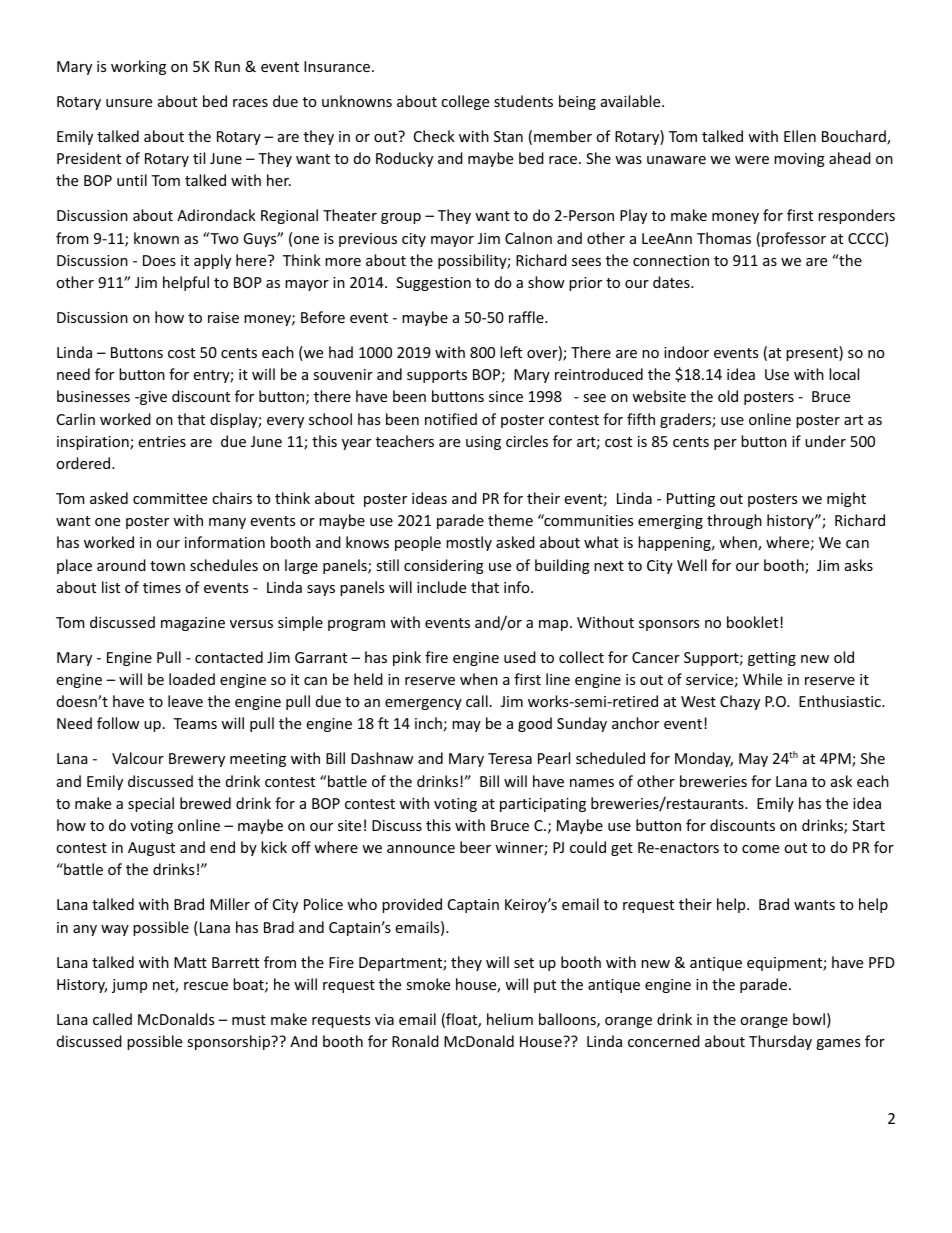  Describe the element at coordinates (129, 103) in the document. I see `unsure` at that location.
